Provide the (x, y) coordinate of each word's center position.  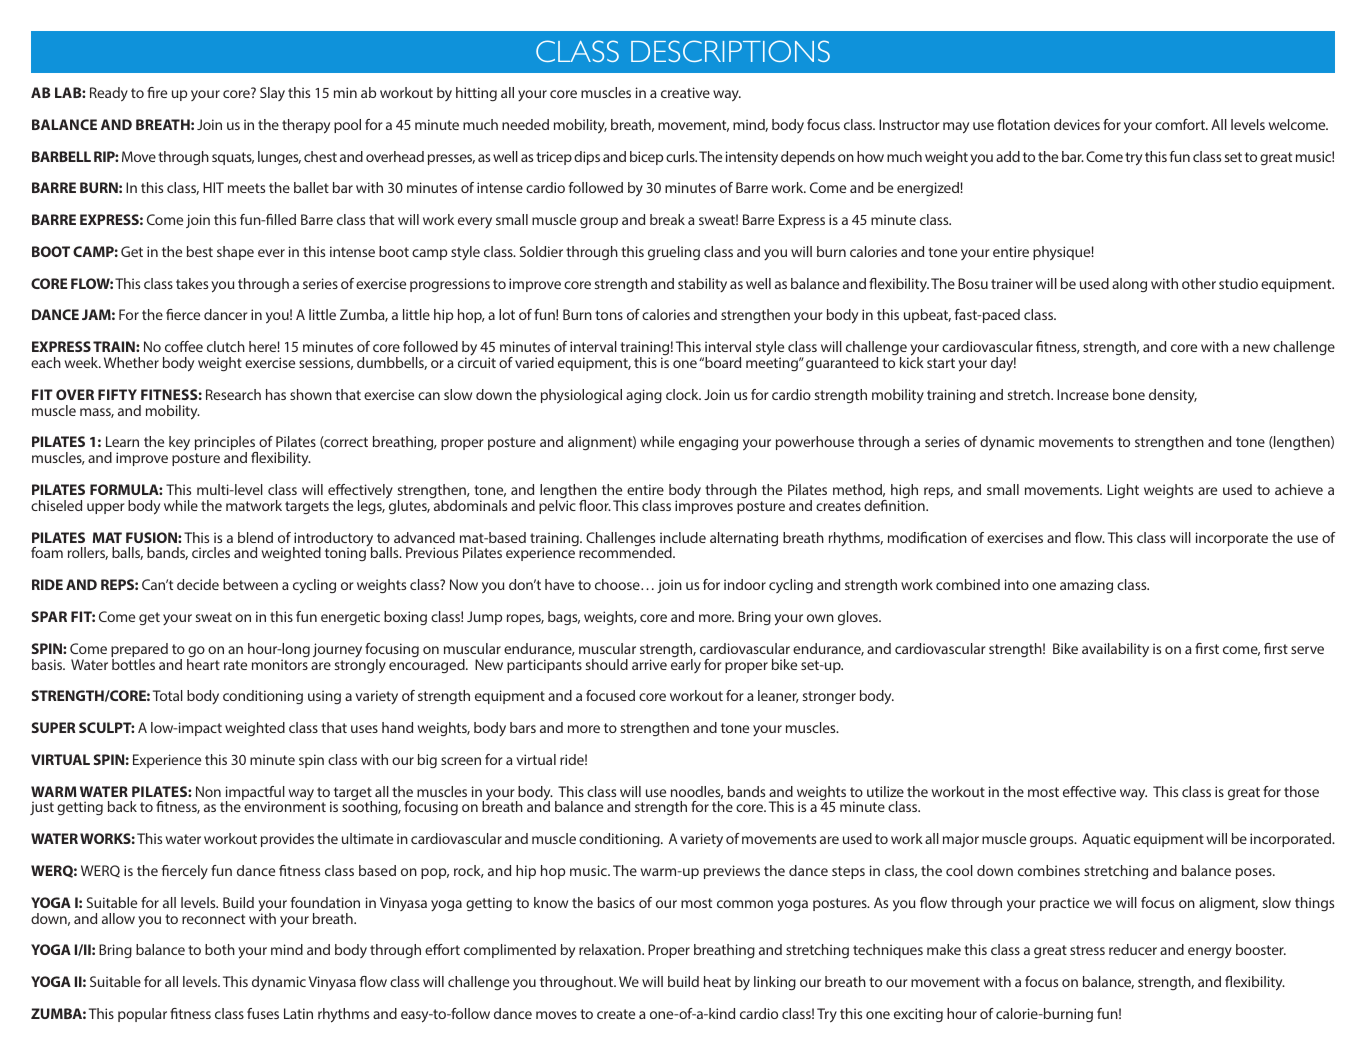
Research (233, 394)
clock (683, 394)
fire (157, 92)
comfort (1181, 124)
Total (168, 695)
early (686, 666)
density (1173, 396)
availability (1115, 650)
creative (685, 92)
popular (142, 1015)
